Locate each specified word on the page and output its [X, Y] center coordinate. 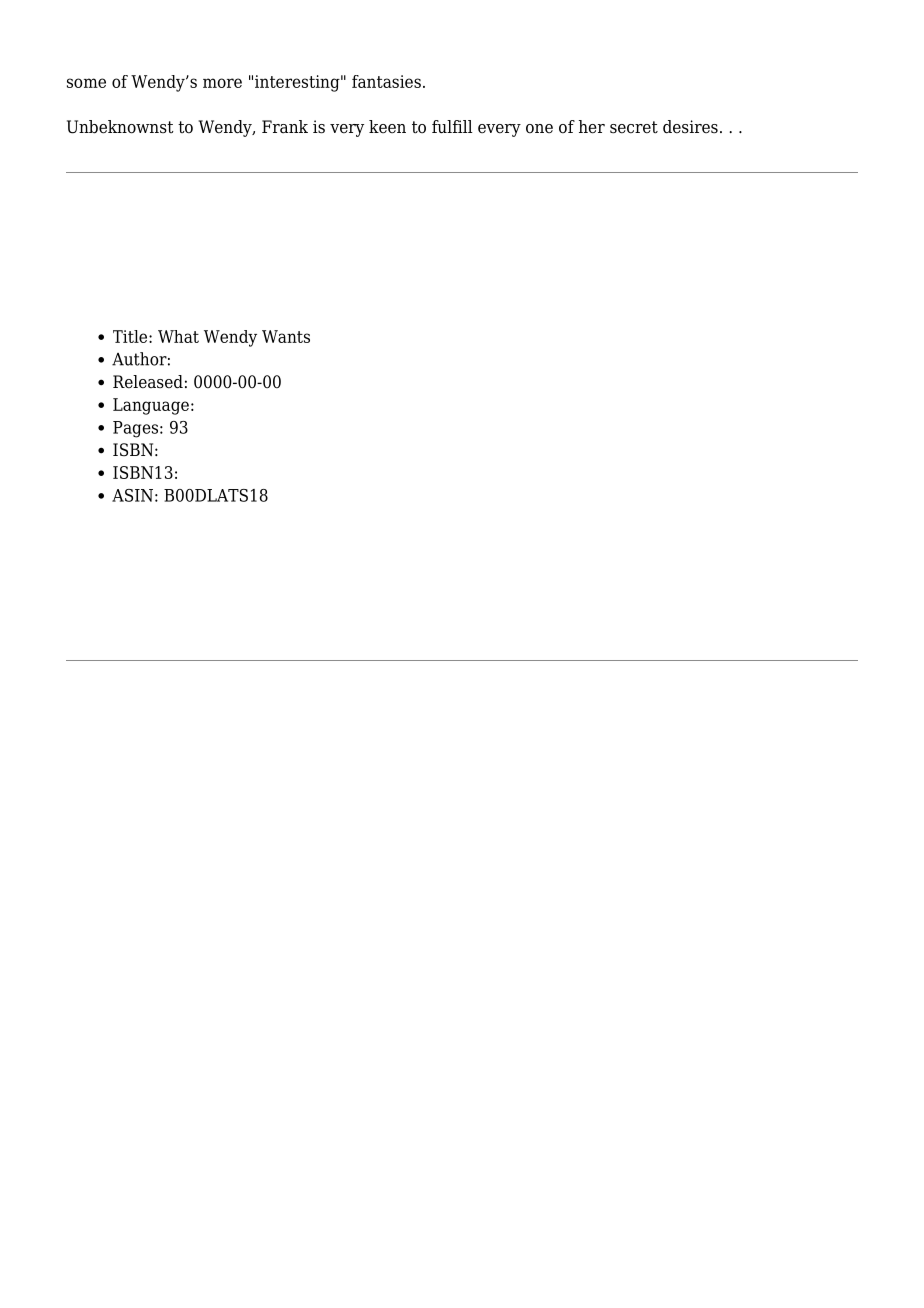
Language [151, 406]
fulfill [452, 127]
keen [387, 126]
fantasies [386, 81]
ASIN [132, 495]
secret [634, 127]
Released [148, 382]
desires [690, 127]
